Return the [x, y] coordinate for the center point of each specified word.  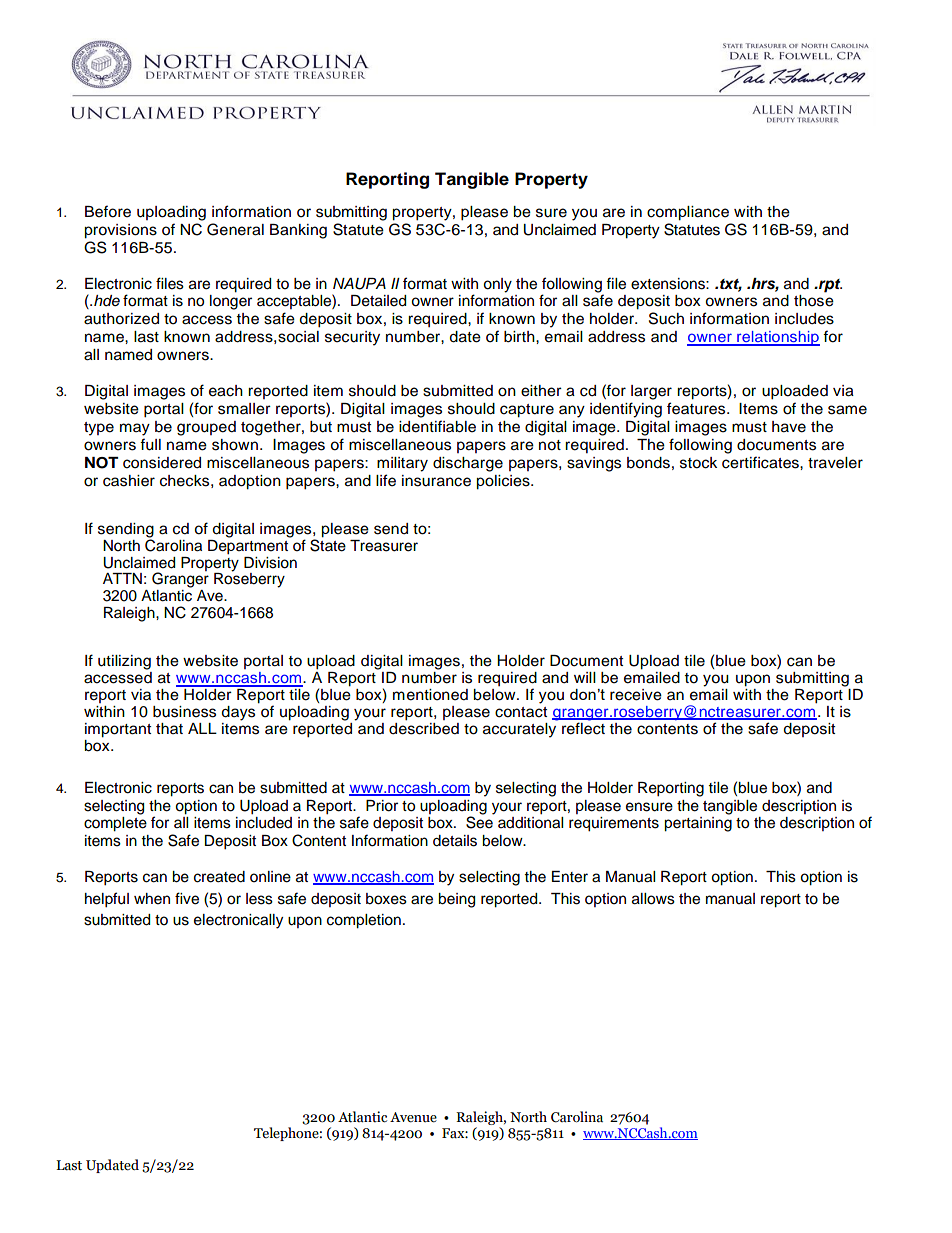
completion [364, 921]
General [235, 229]
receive [636, 695]
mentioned [430, 695]
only [497, 285]
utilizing [124, 662]
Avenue [413, 1117]
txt [731, 285]
